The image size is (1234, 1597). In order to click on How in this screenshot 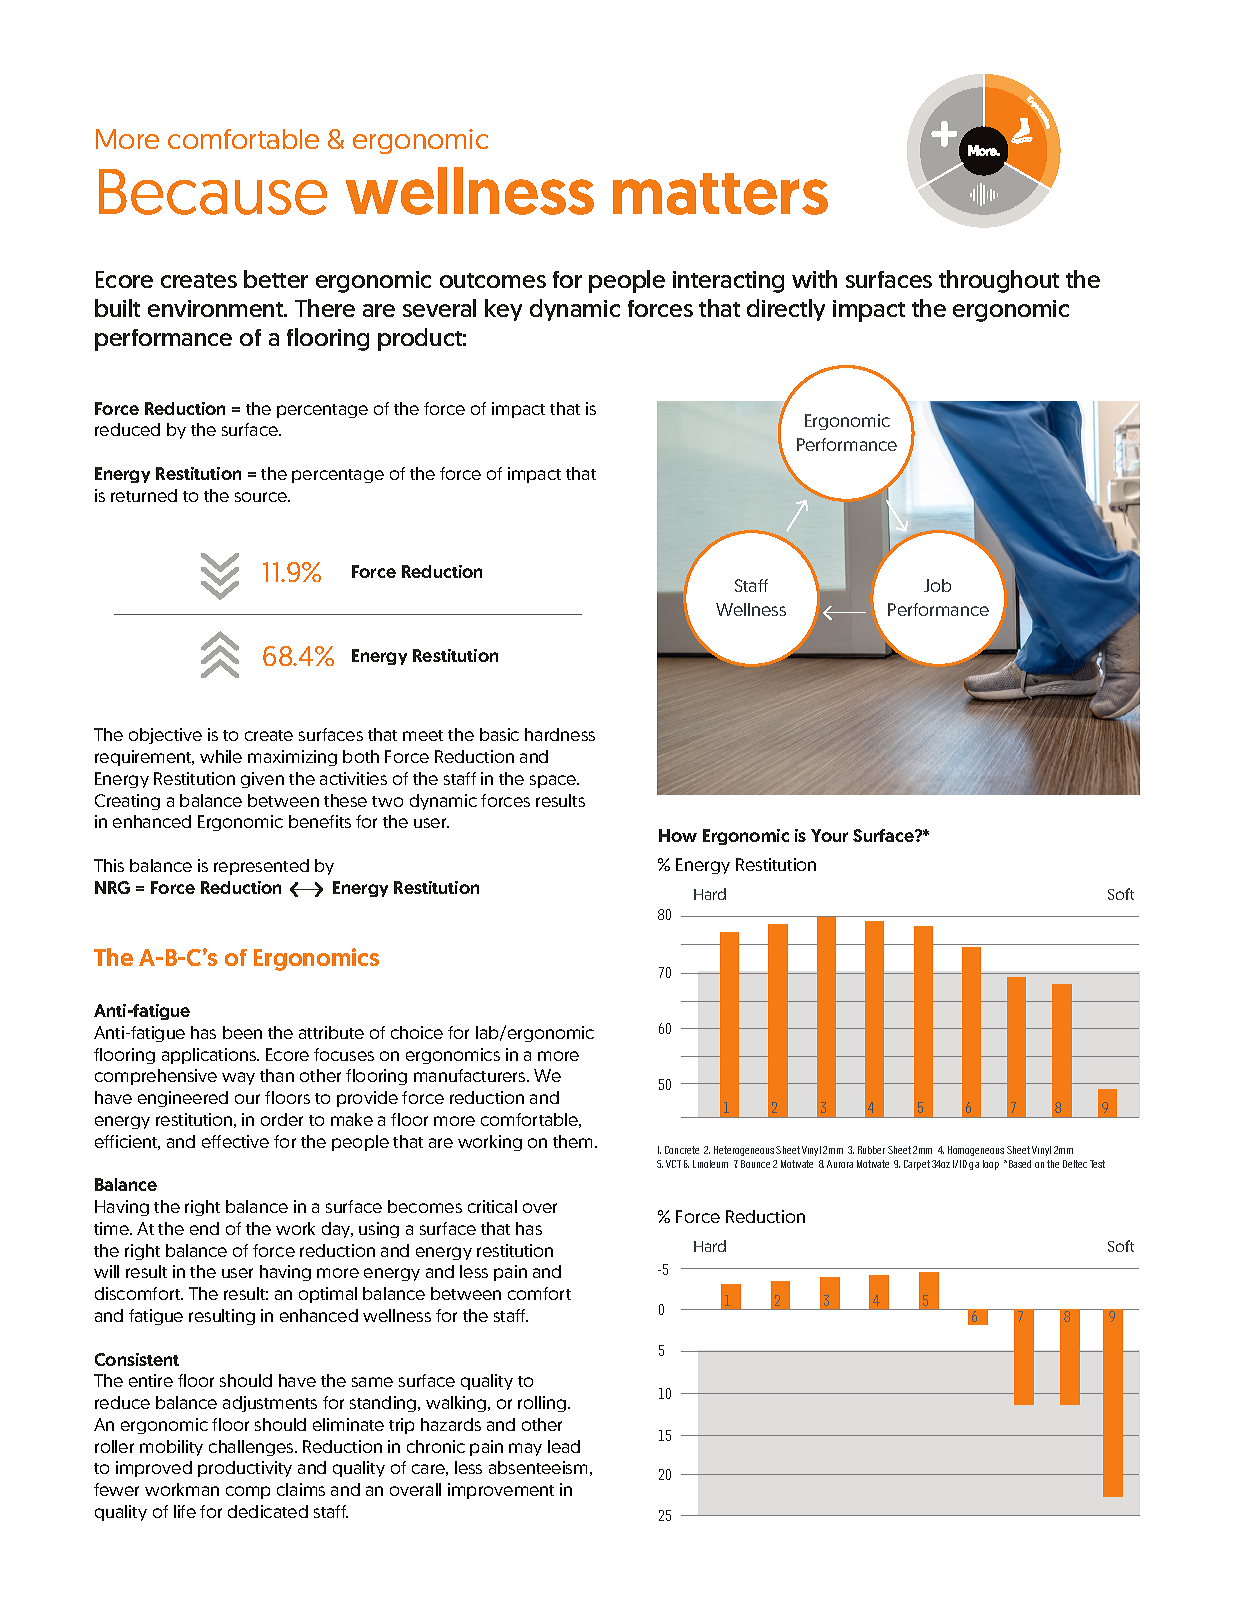, I will do `click(678, 835)`.
